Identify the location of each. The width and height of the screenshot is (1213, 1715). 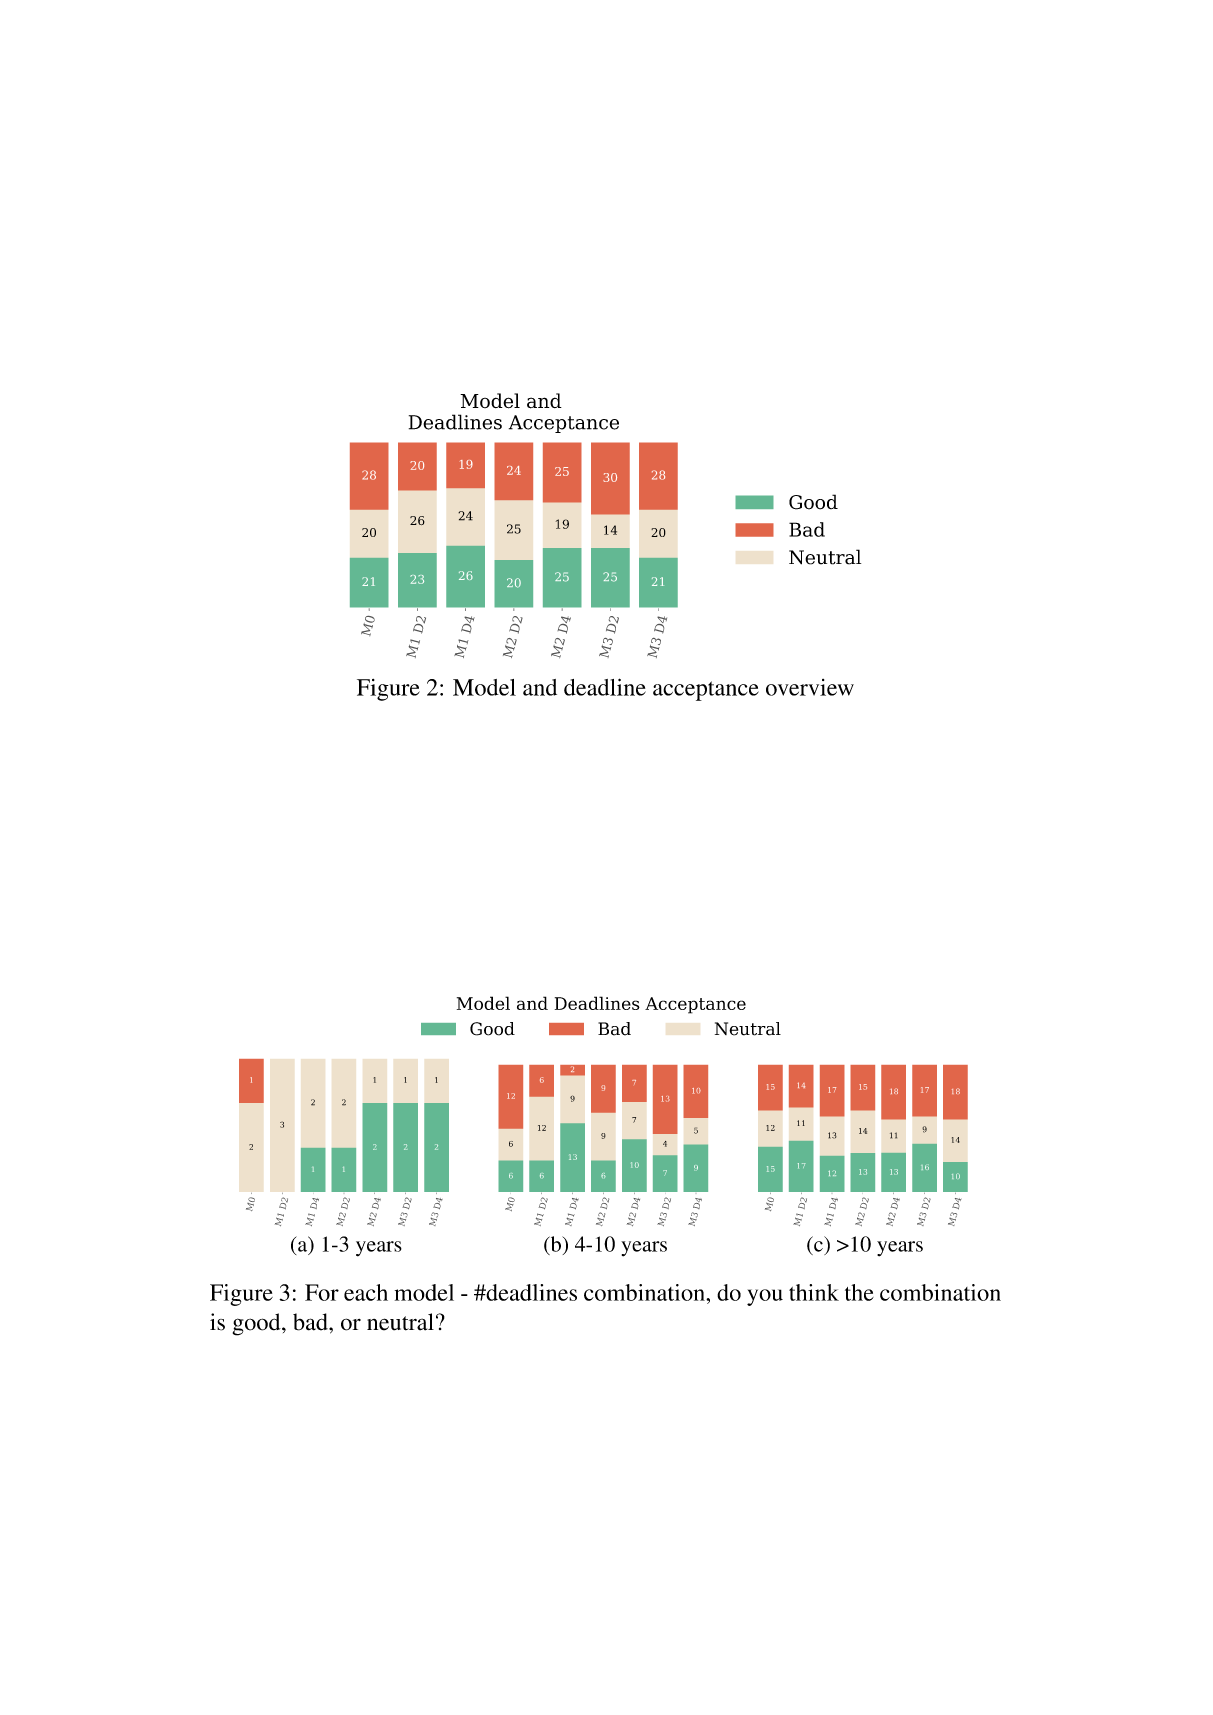
(366, 1292).
